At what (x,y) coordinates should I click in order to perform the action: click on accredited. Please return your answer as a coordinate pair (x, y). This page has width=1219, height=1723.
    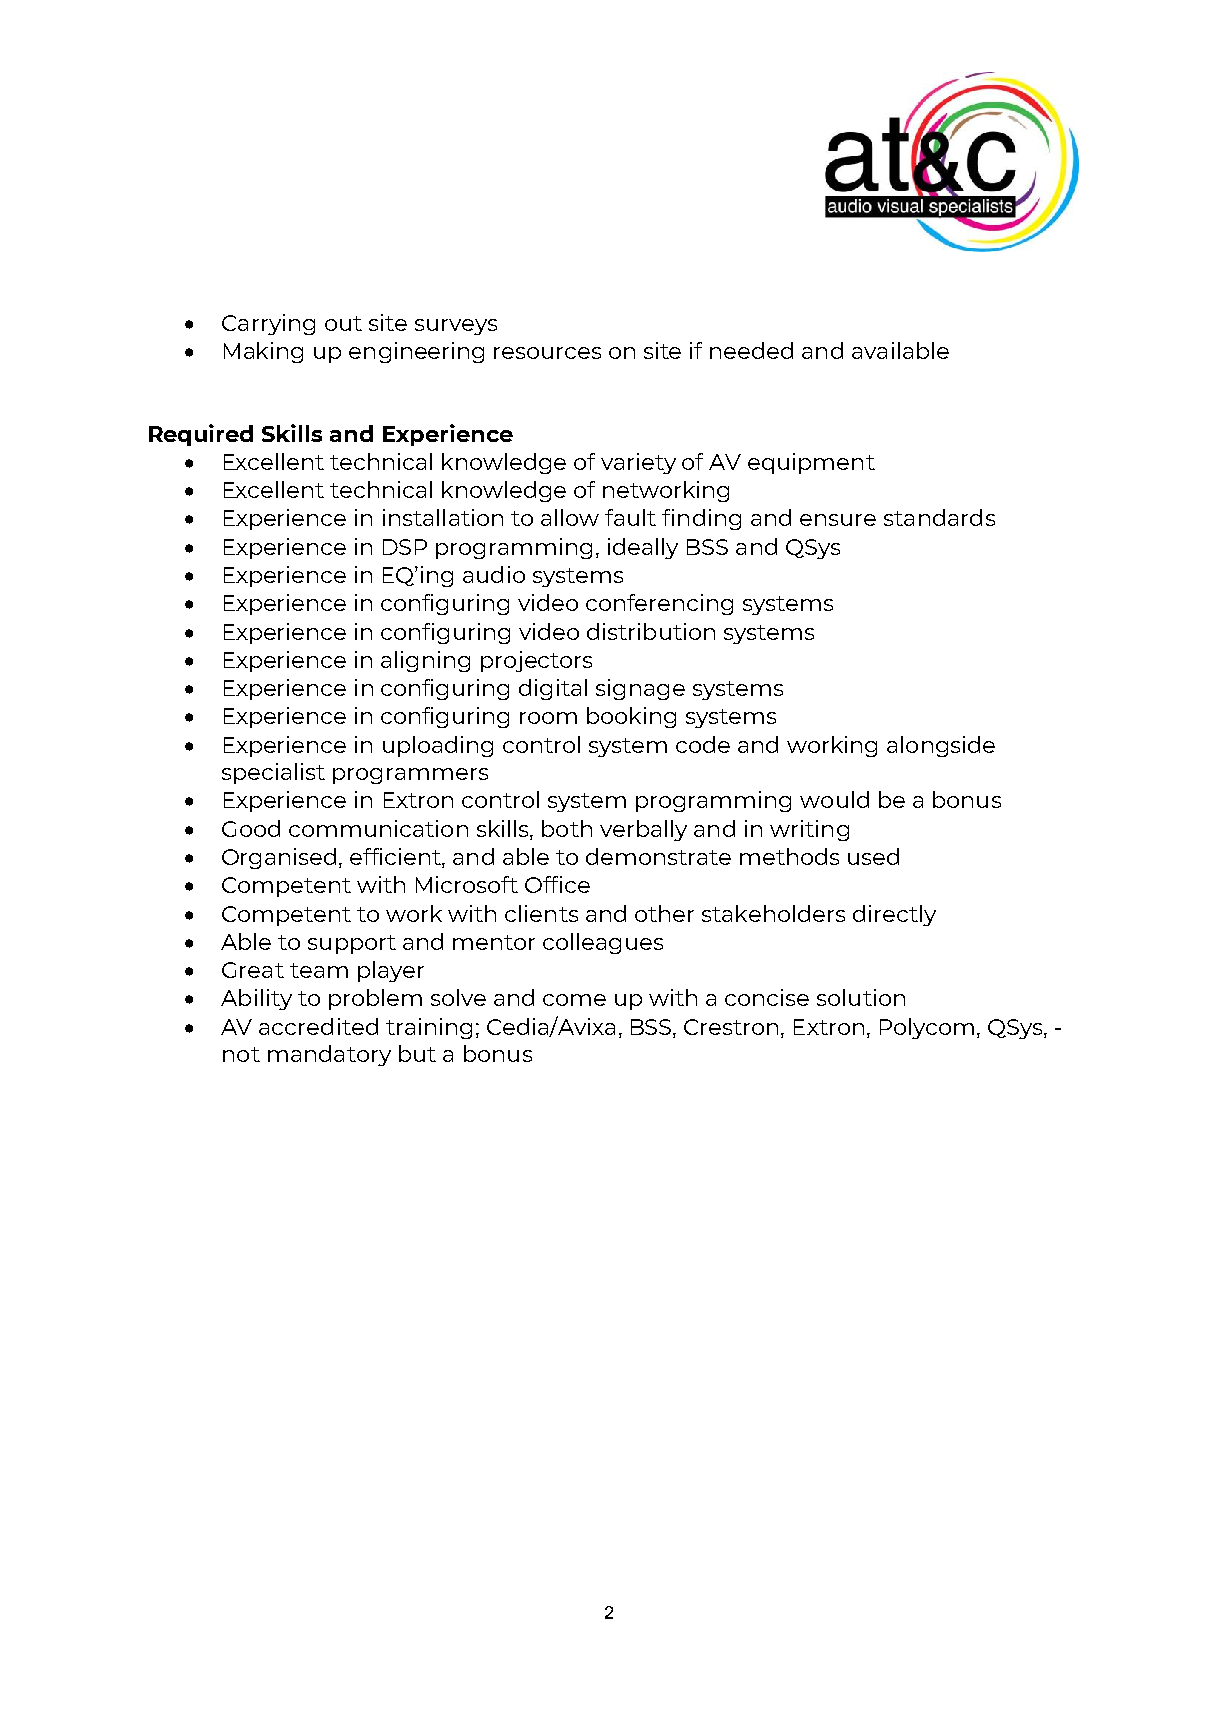
    Looking at the image, I should click on (318, 1026).
